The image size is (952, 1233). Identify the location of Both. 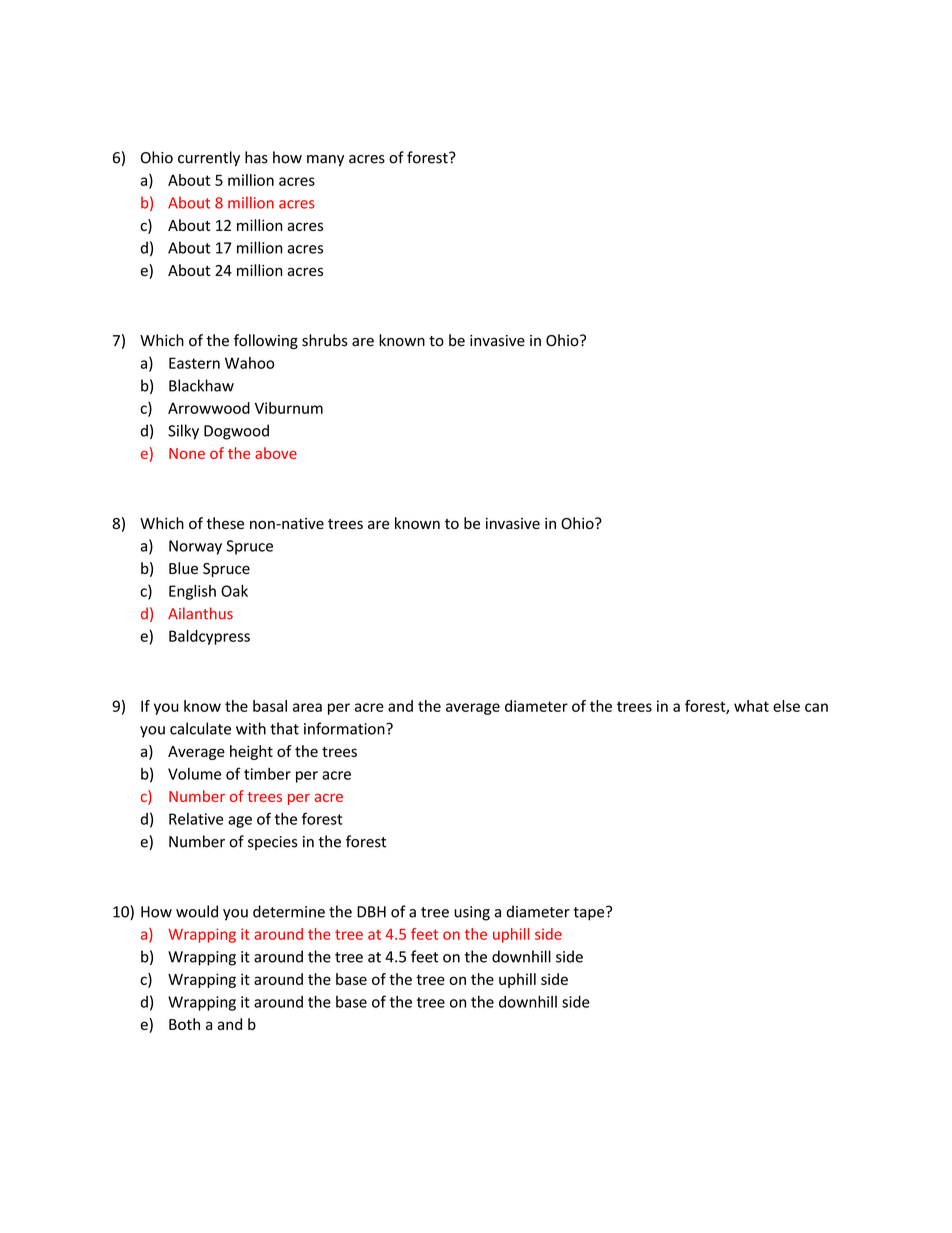
(184, 1024).
